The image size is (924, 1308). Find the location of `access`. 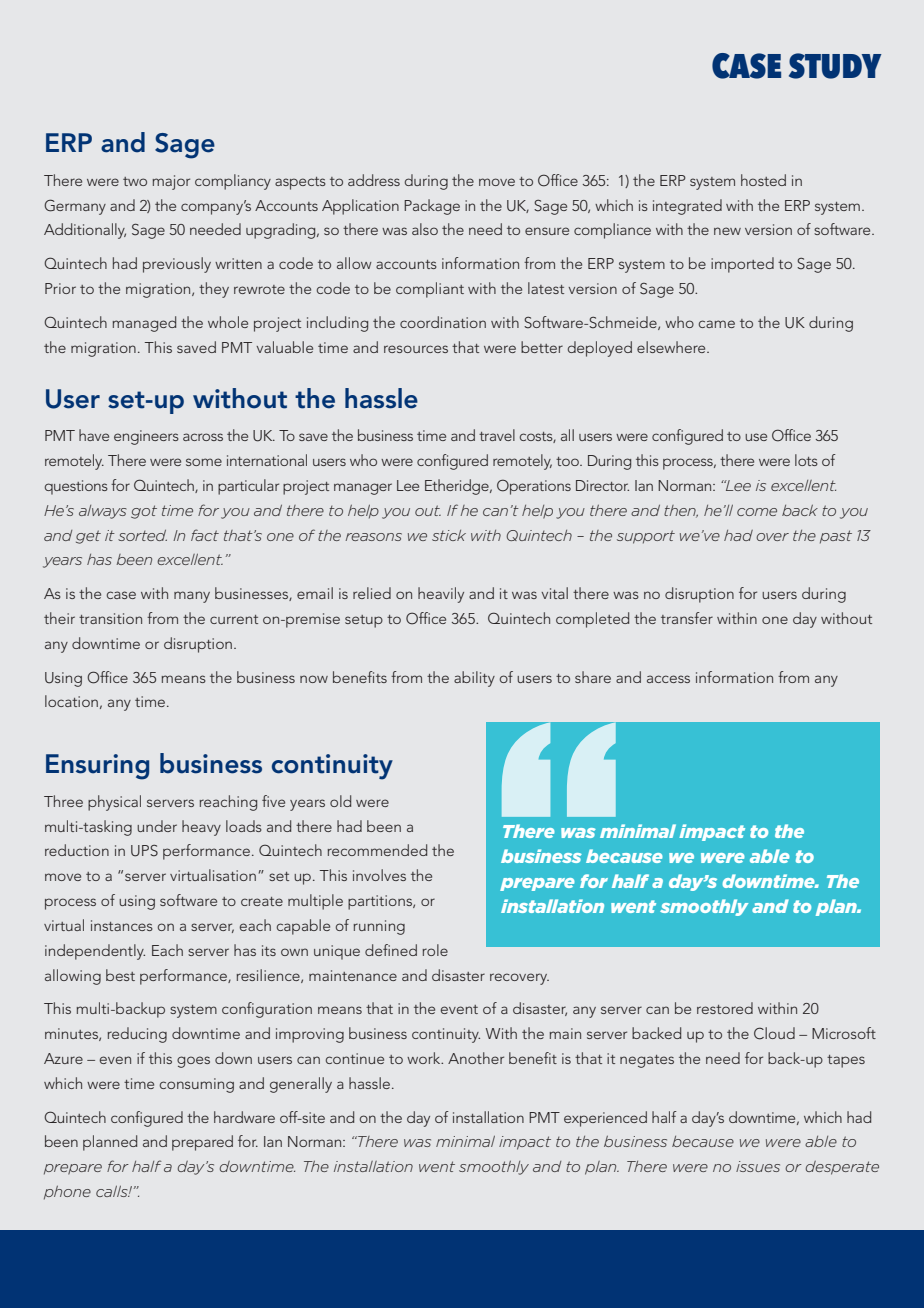

access is located at coordinates (668, 679).
